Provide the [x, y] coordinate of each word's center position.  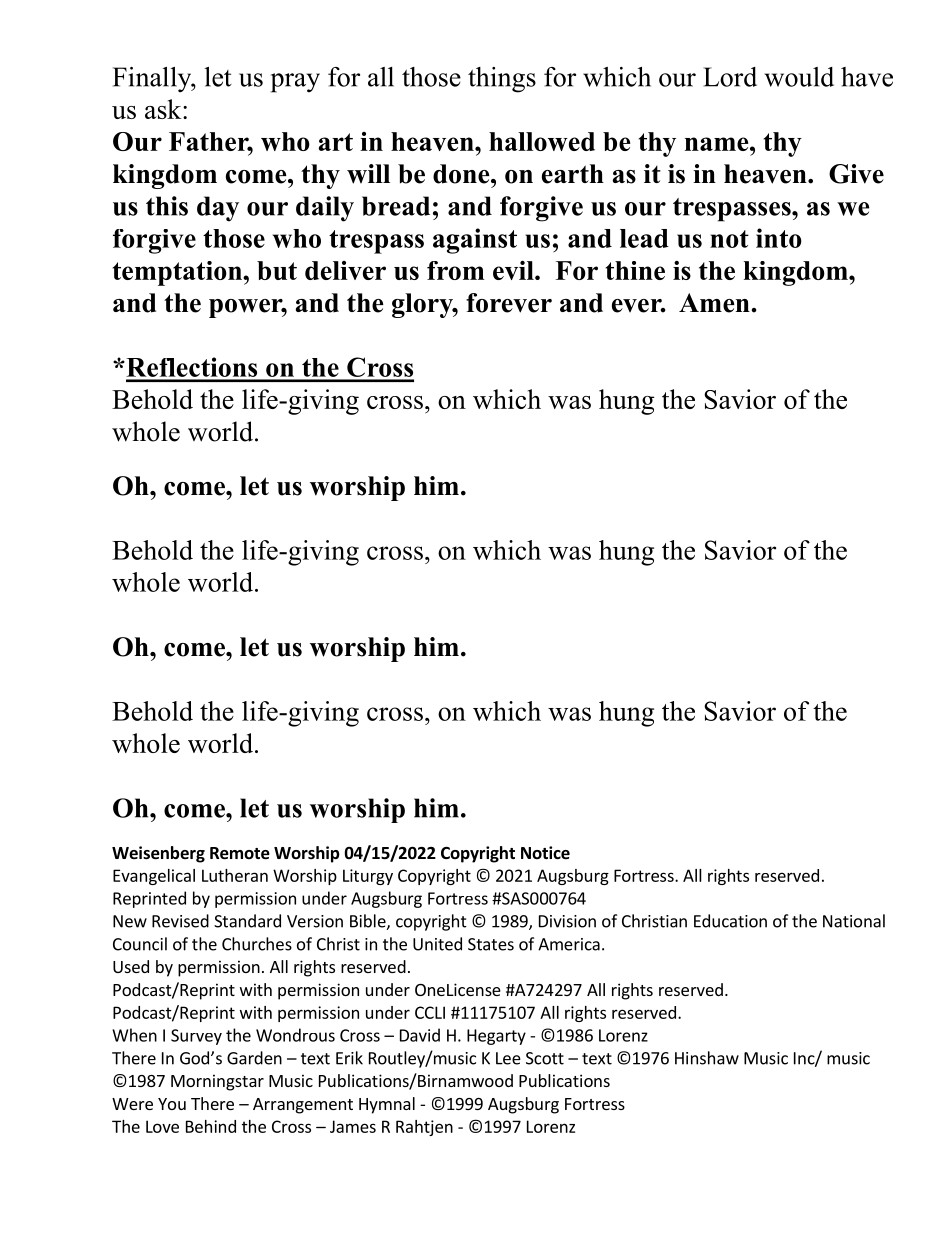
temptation [178, 273]
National [854, 921]
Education [730, 921]
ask [164, 109]
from [455, 270]
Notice [545, 853]
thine [635, 270]
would [799, 77]
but [277, 270]
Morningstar [217, 1082]
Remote [240, 853]
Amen [714, 303]
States [491, 944]
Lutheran [235, 875]
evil [514, 270]
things [502, 80]
